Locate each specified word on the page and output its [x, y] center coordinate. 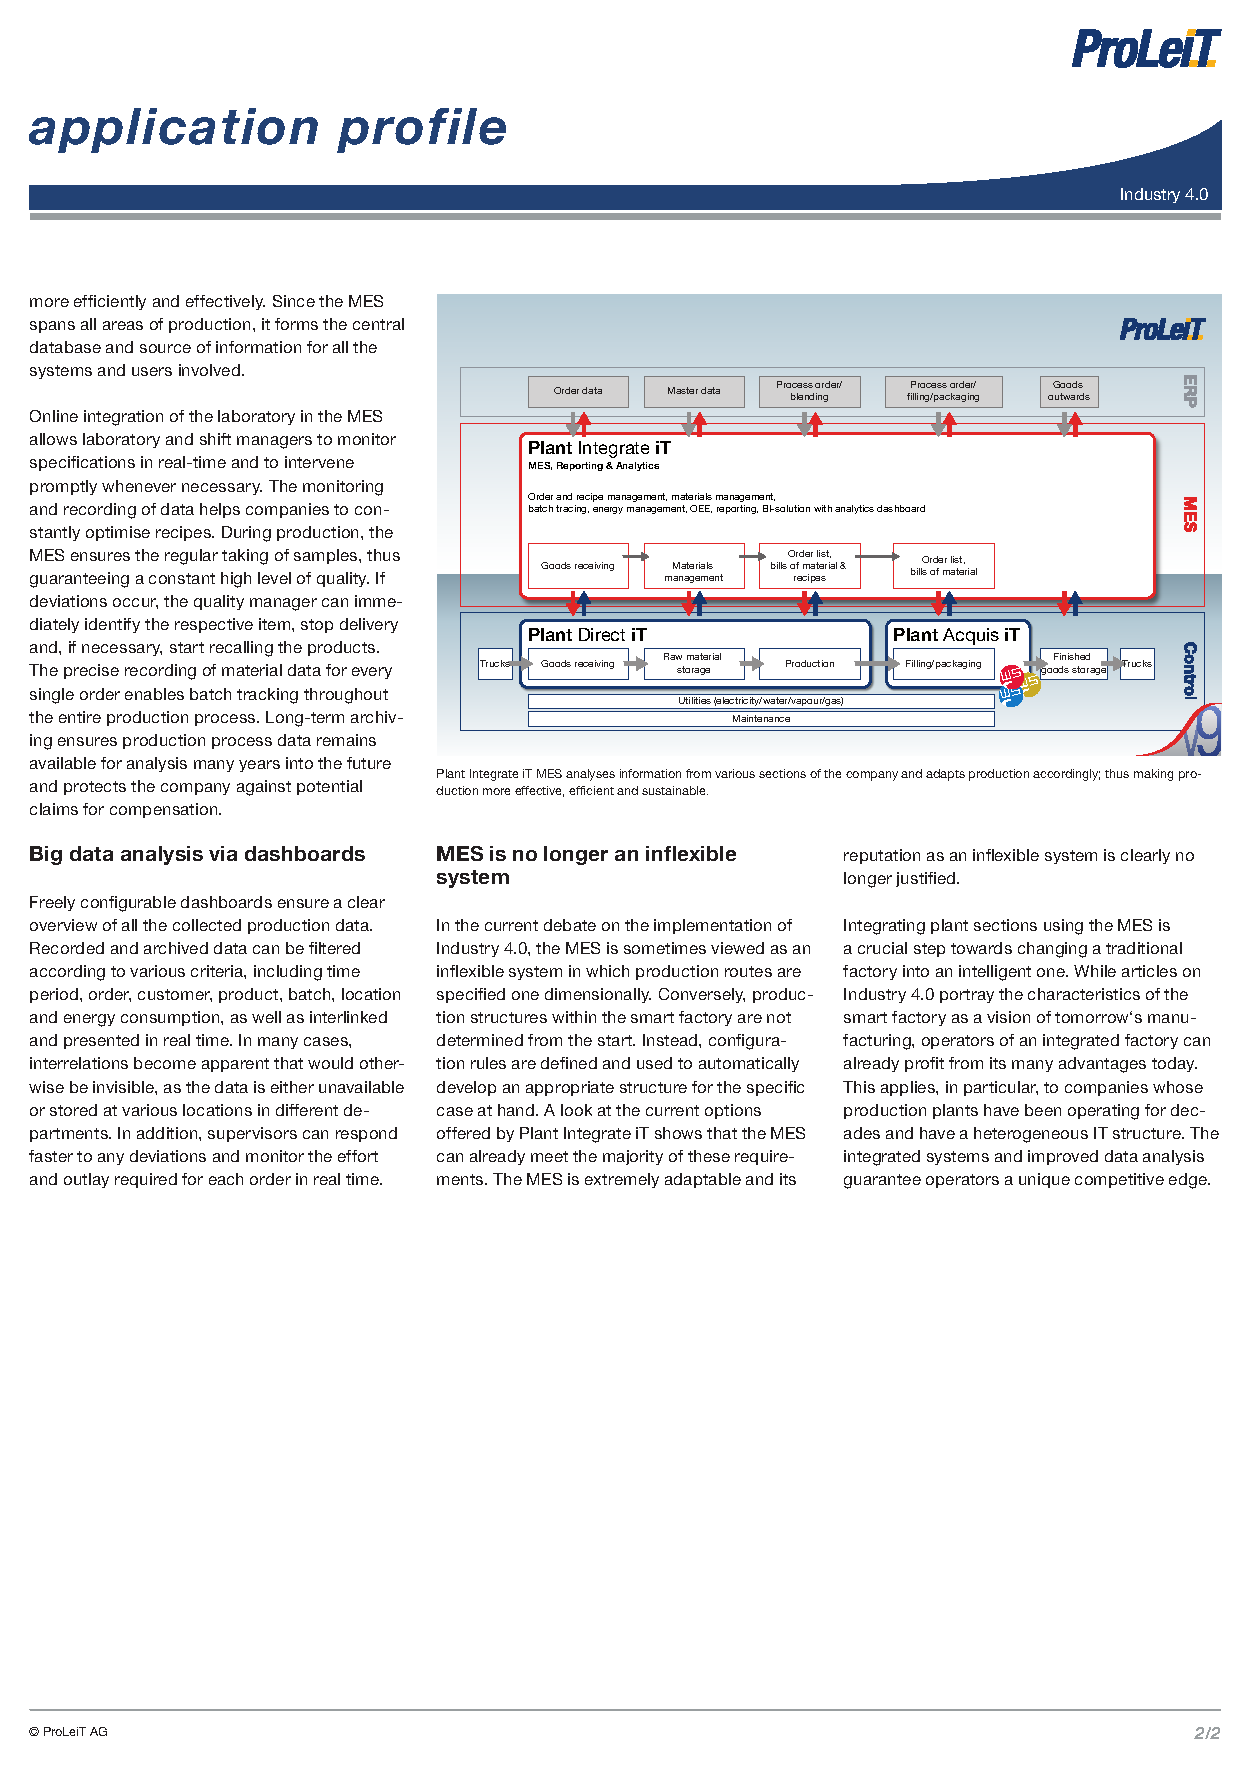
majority [633, 1157]
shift [215, 439]
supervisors [252, 1134]
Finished [1072, 656]
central [378, 324]
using [1063, 927]
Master [683, 390]
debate [570, 925]
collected [207, 925]
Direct [602, 634]
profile [421, 130]
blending [809, 397]
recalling [241, 649]
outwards [1069, 396]
